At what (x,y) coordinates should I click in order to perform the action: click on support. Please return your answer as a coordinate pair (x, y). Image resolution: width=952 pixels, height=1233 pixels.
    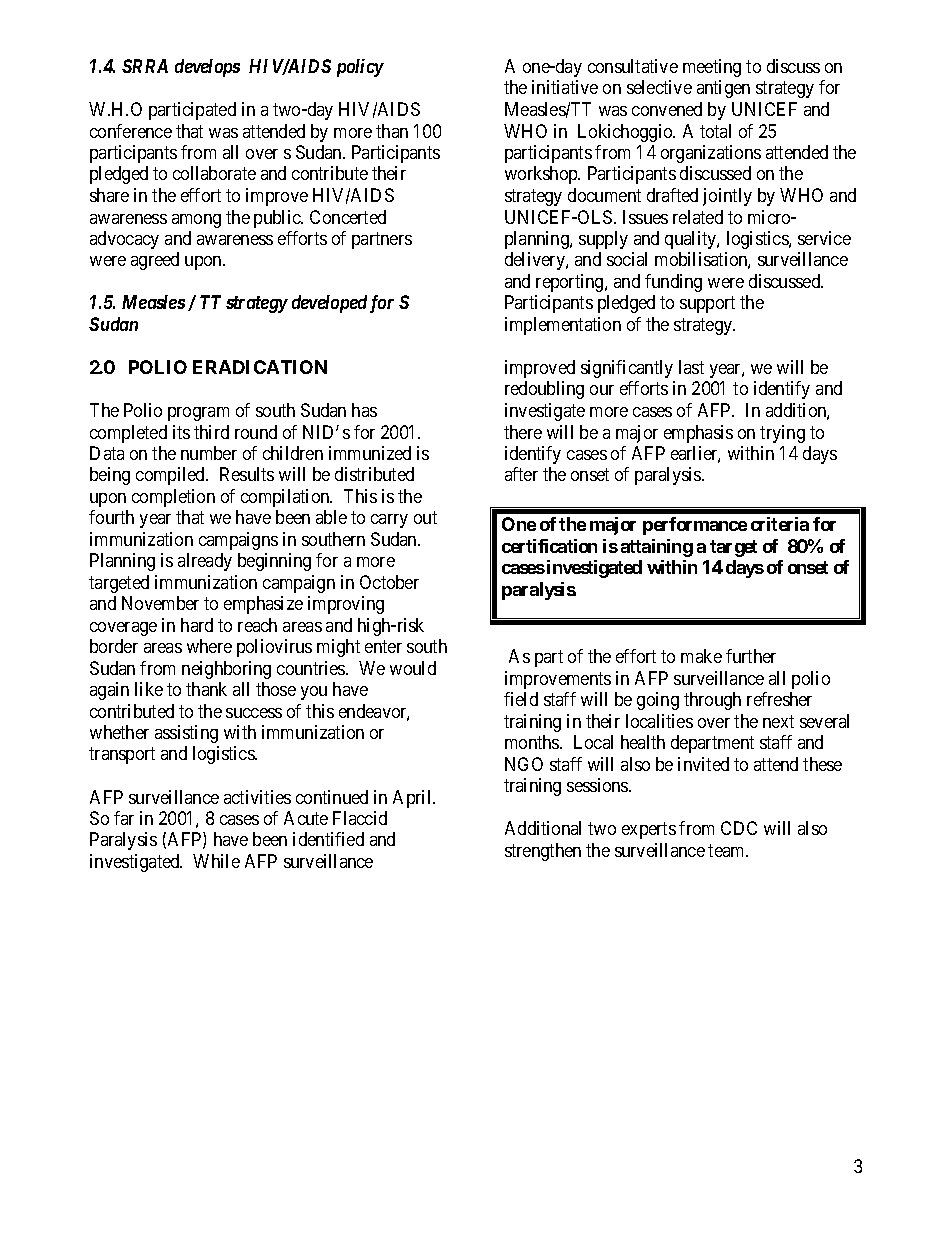
    Looking at the image, I should click on (707, 305).
